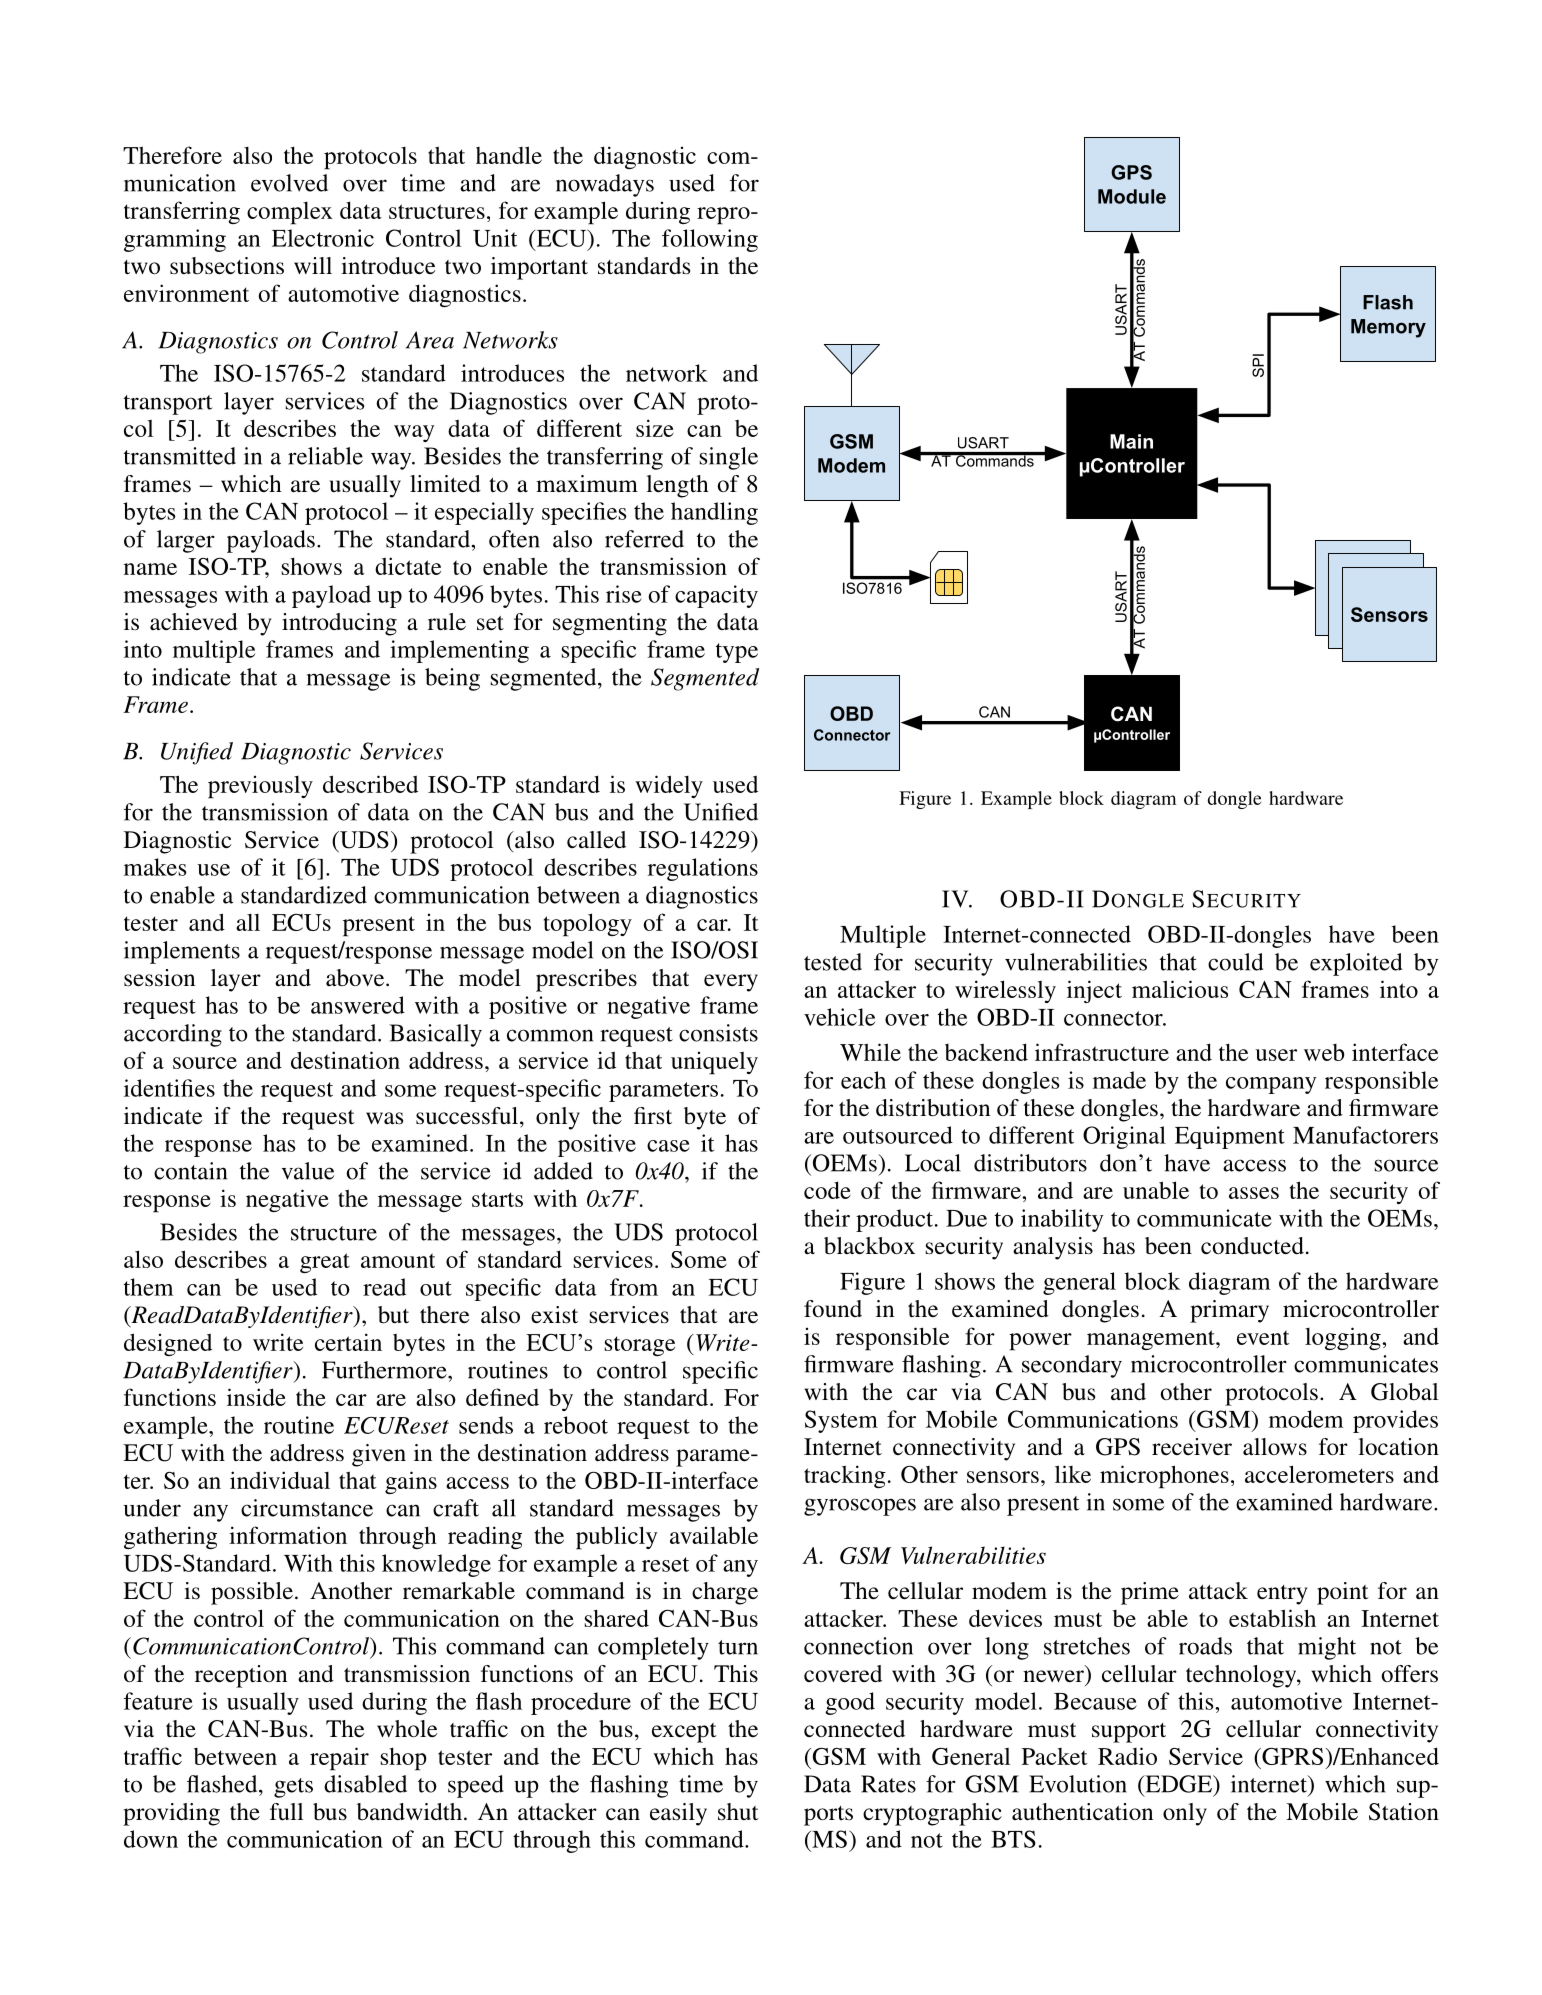  I want to click on introducing, so click(339, 624).
